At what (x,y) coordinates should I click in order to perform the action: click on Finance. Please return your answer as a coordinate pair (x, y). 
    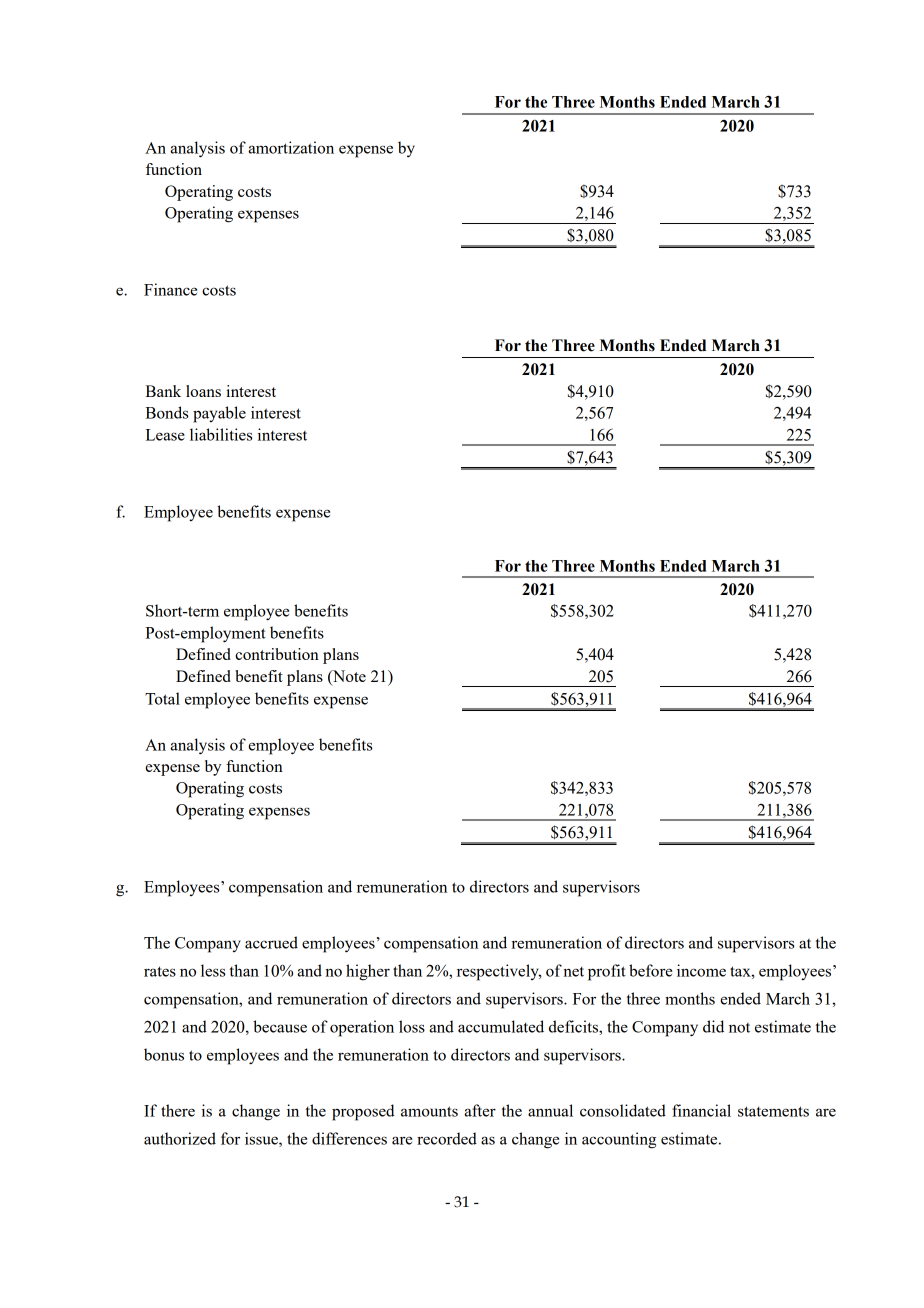
    Looking at the image, I should click on (170, 289).
